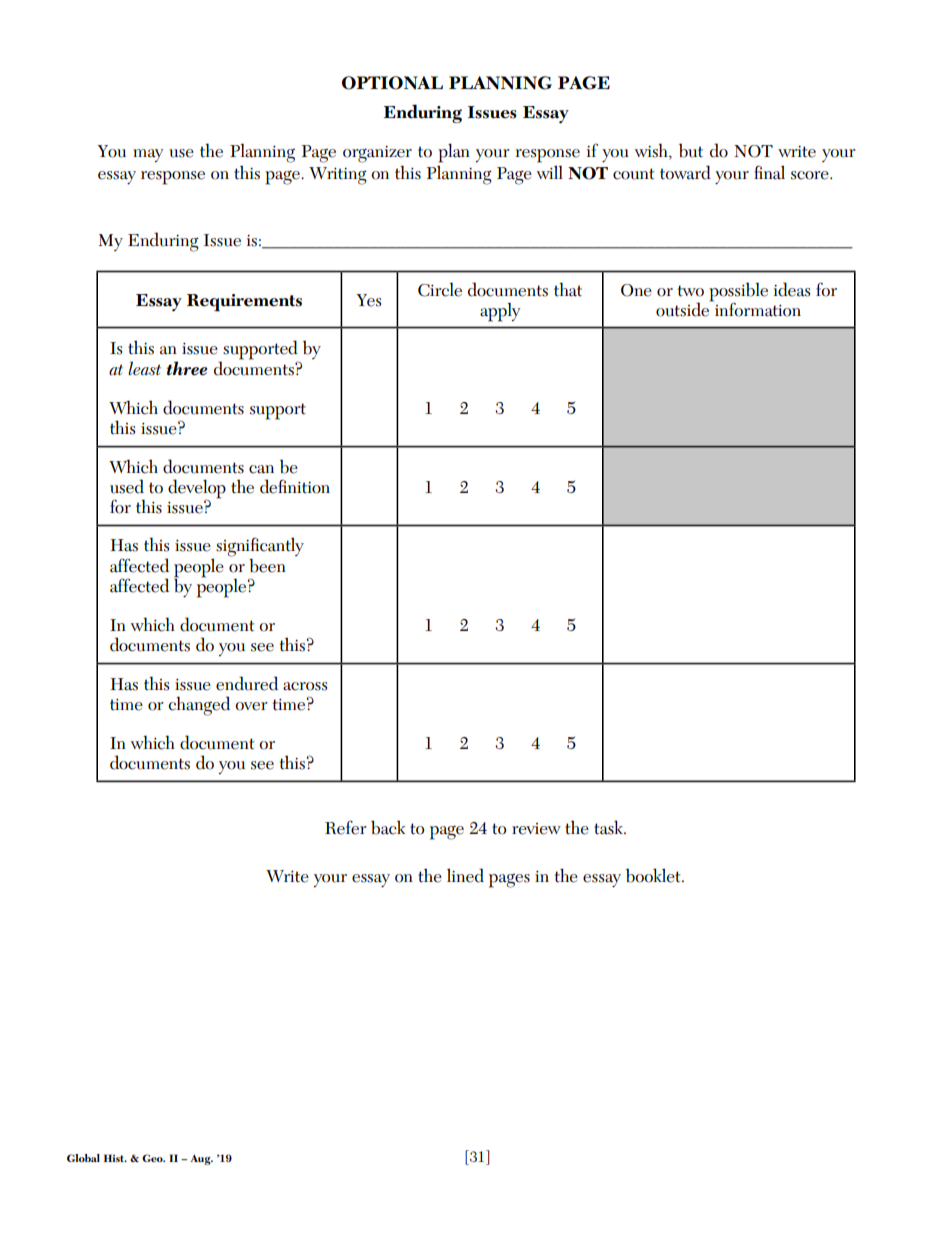 This screenshot has width=952, height=1233. What do you see at coordinates (148, 156) in the screenshot?
I see `may` at bounding box center [148, 156].
